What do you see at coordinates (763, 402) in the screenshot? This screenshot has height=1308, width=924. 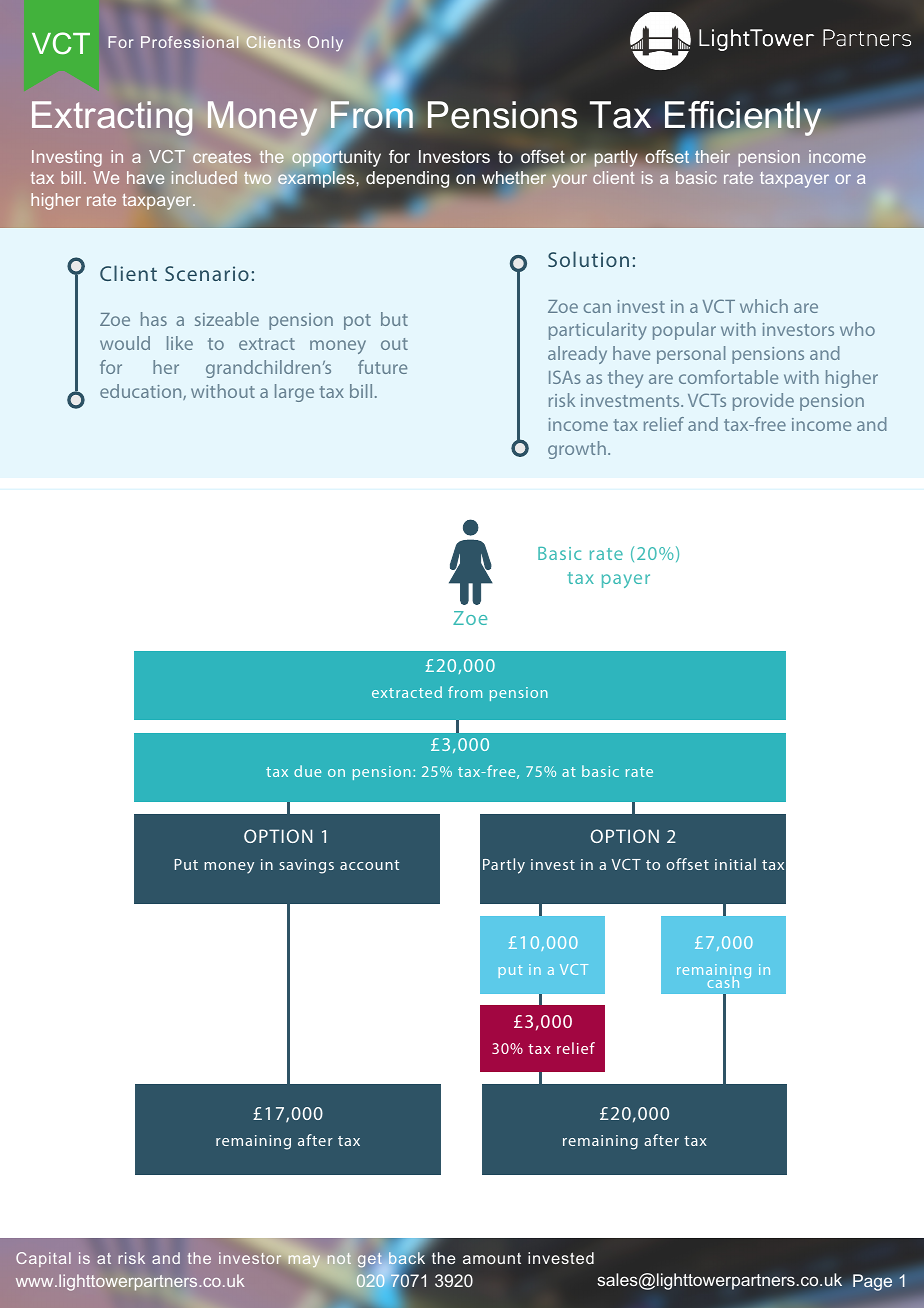 I see `provide` at bounding box center [763, 402].
